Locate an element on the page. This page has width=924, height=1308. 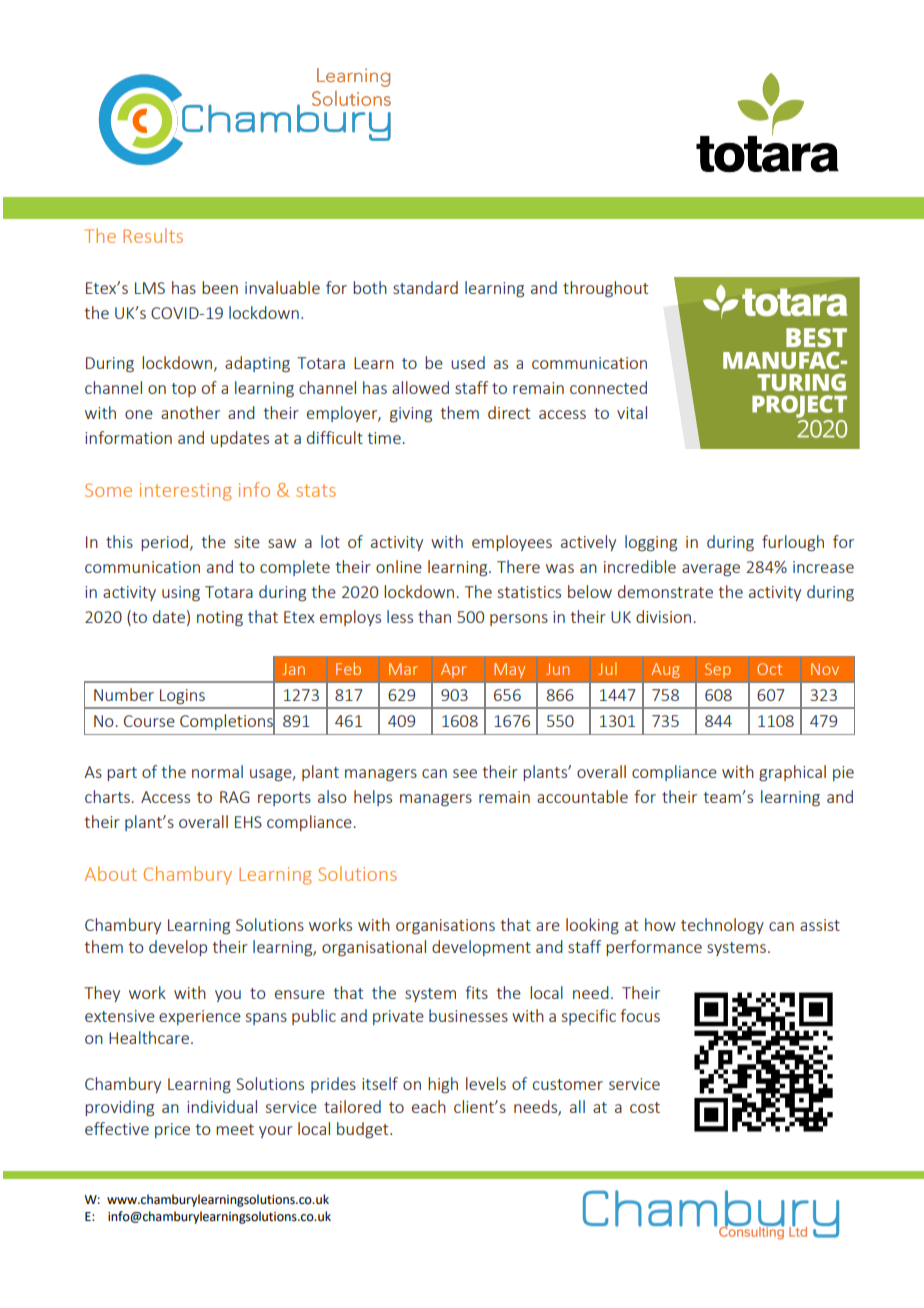
individual is located at coordinates (222, 1106).
